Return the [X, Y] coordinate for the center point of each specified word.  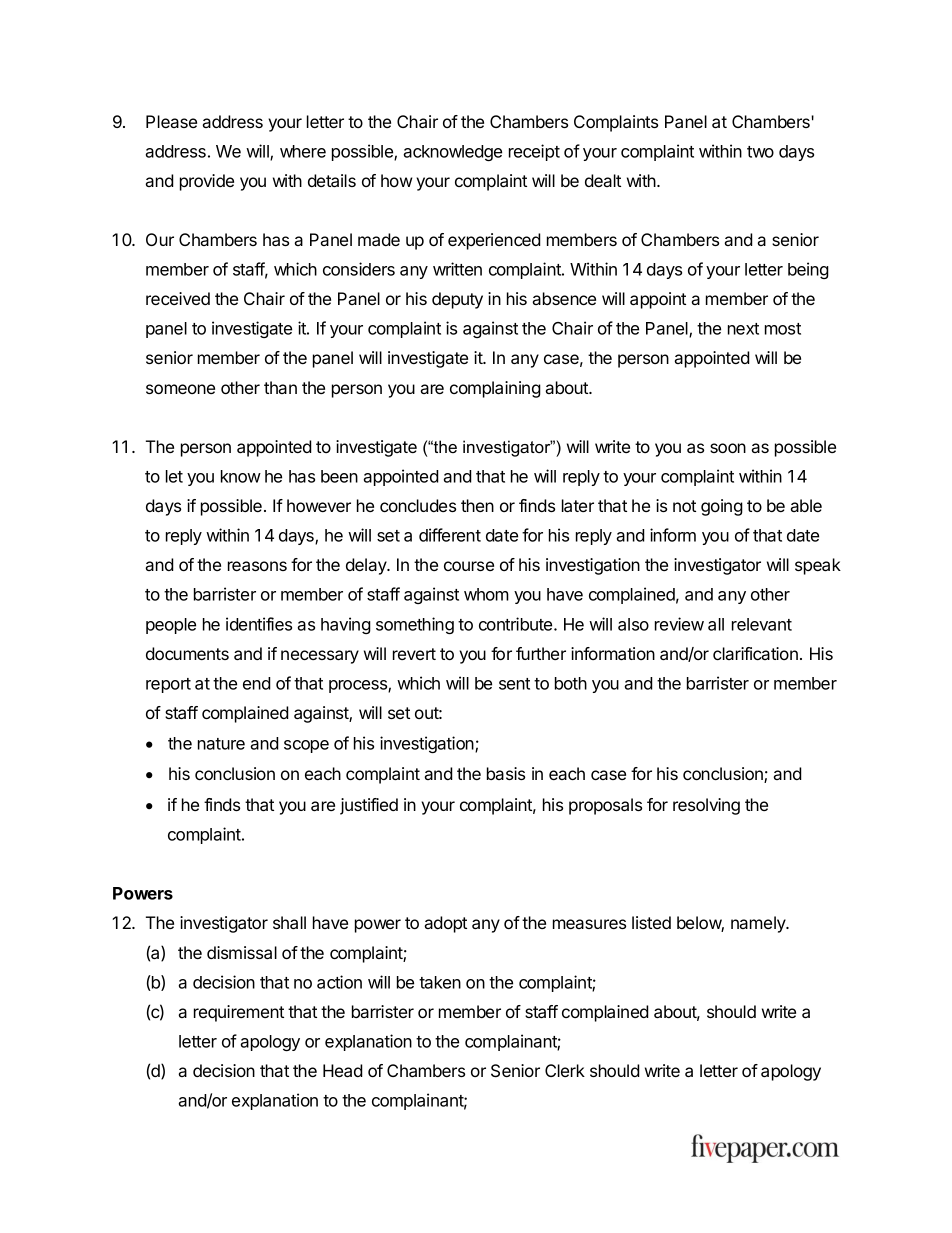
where [303, 151]
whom [486, 594]
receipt [534, 152]
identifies [259, 624]
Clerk [565, 1070]
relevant [762, 624]
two [760, 152]
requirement [239, 1013]
